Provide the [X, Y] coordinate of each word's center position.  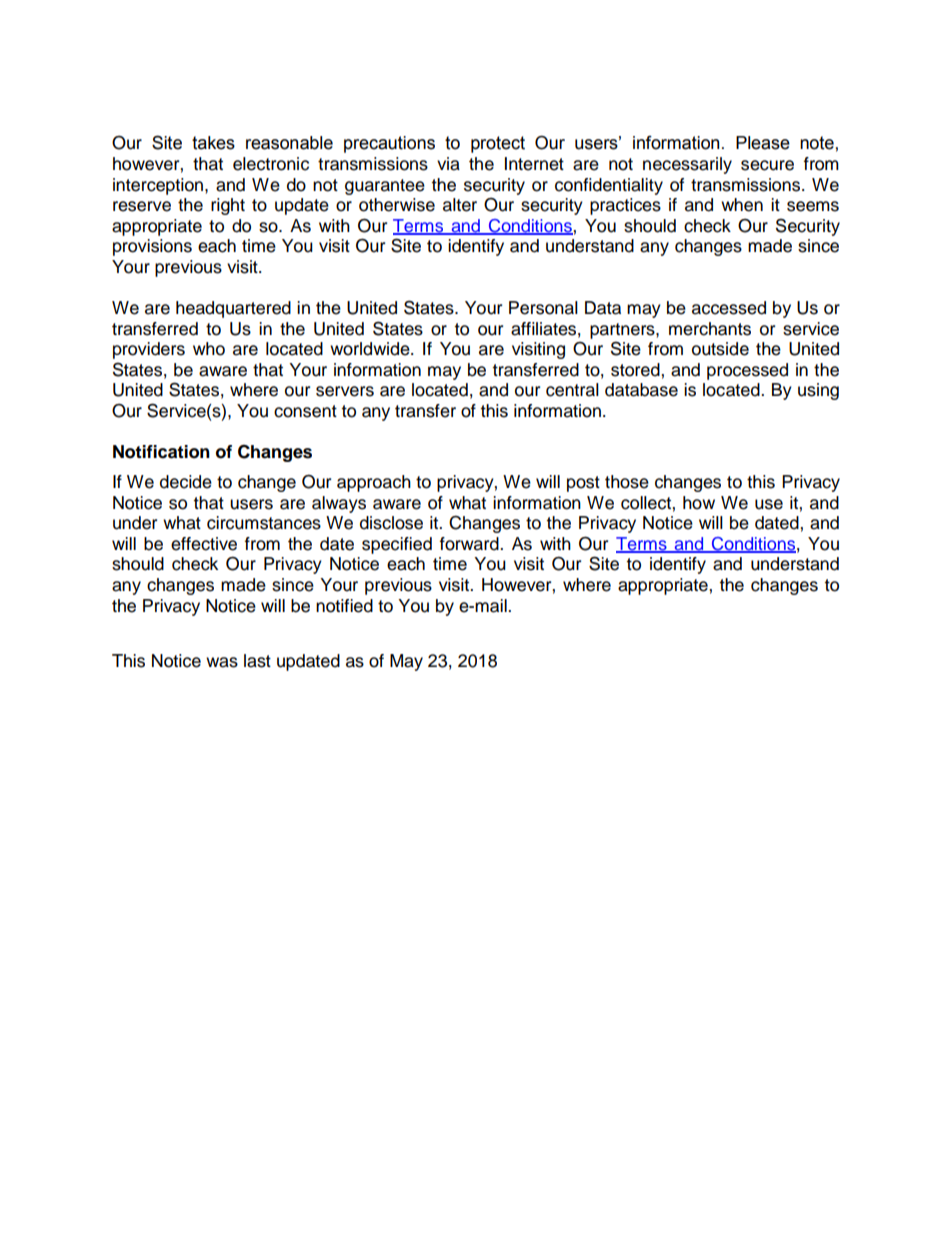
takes [213, 143]
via [448, 164]
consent [305, 411]
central [572, 390]
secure [767, 165]
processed [747, 371]
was [222, 662]
